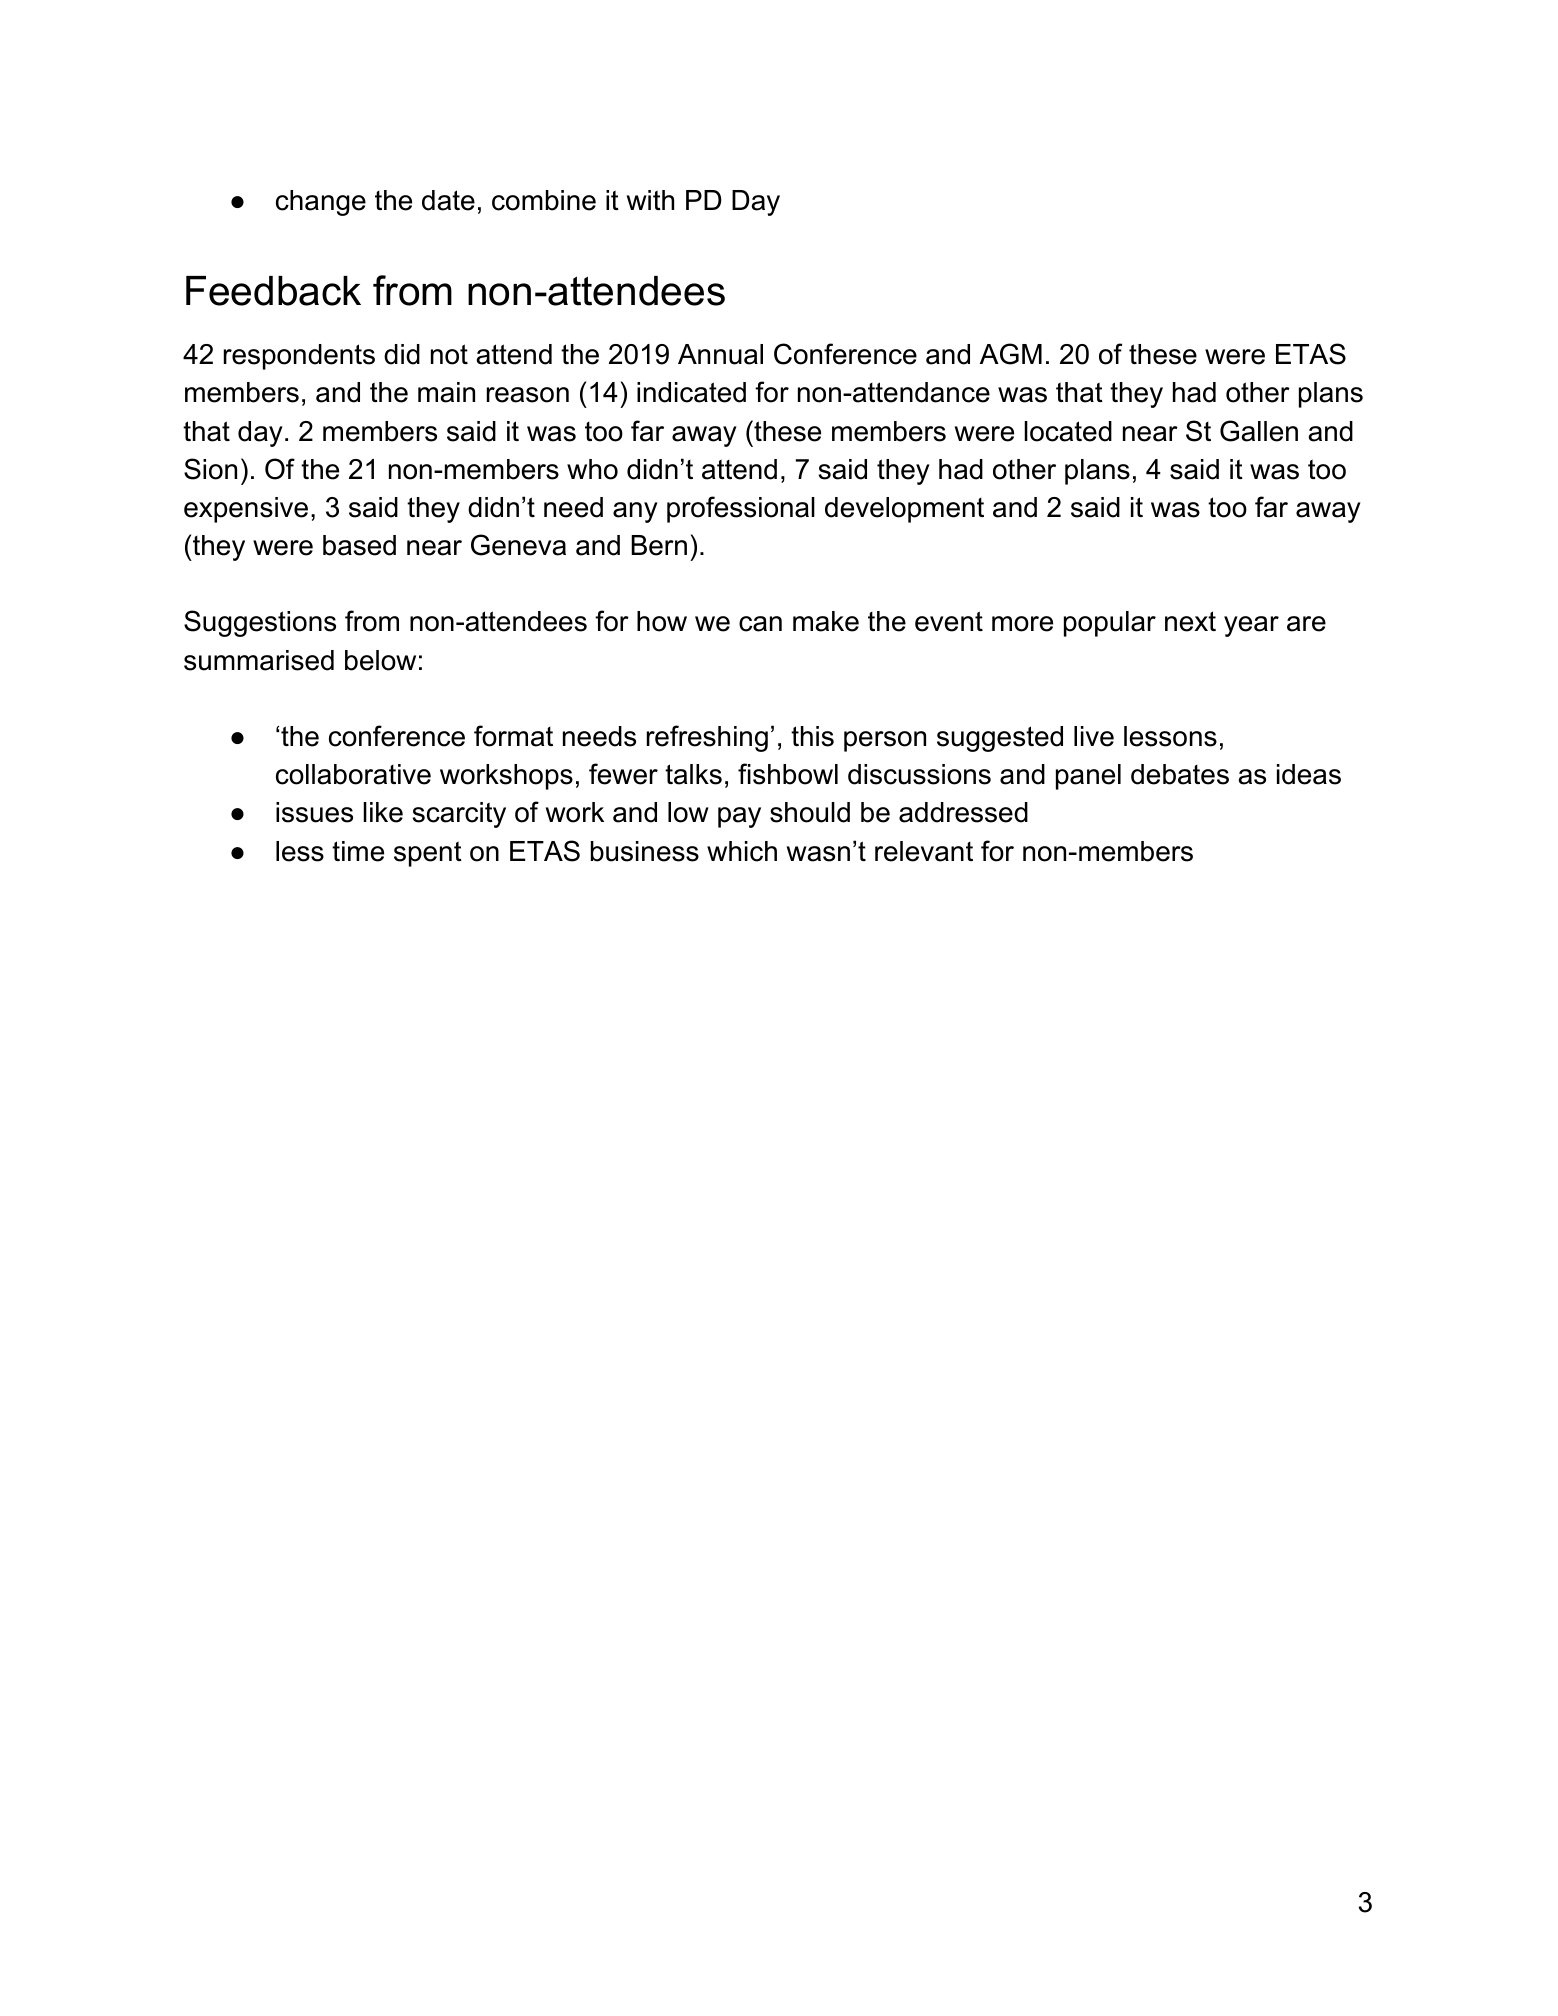  I want to click on change, so click(321, 203).
